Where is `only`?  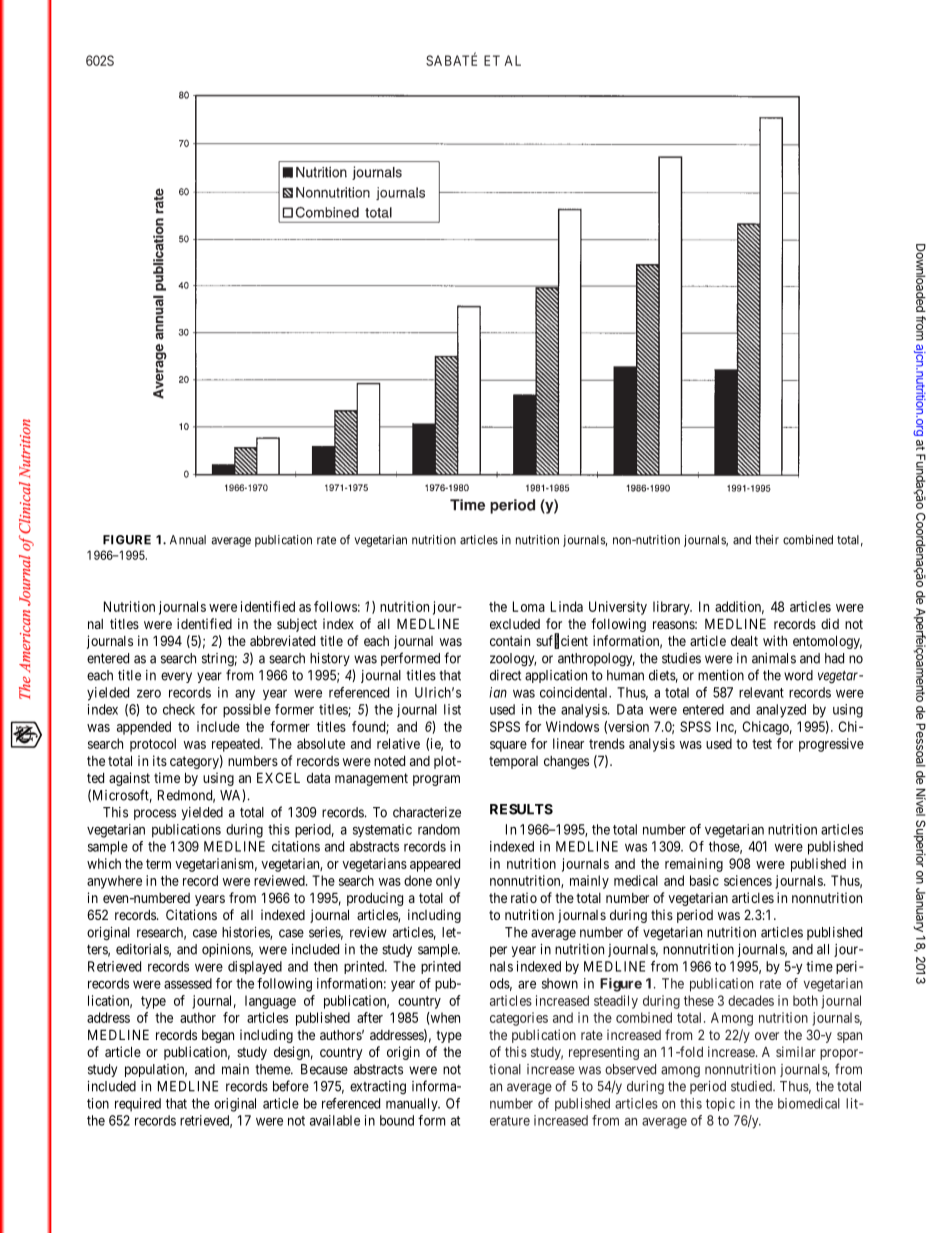 only is located at coordinates (448, 882).
